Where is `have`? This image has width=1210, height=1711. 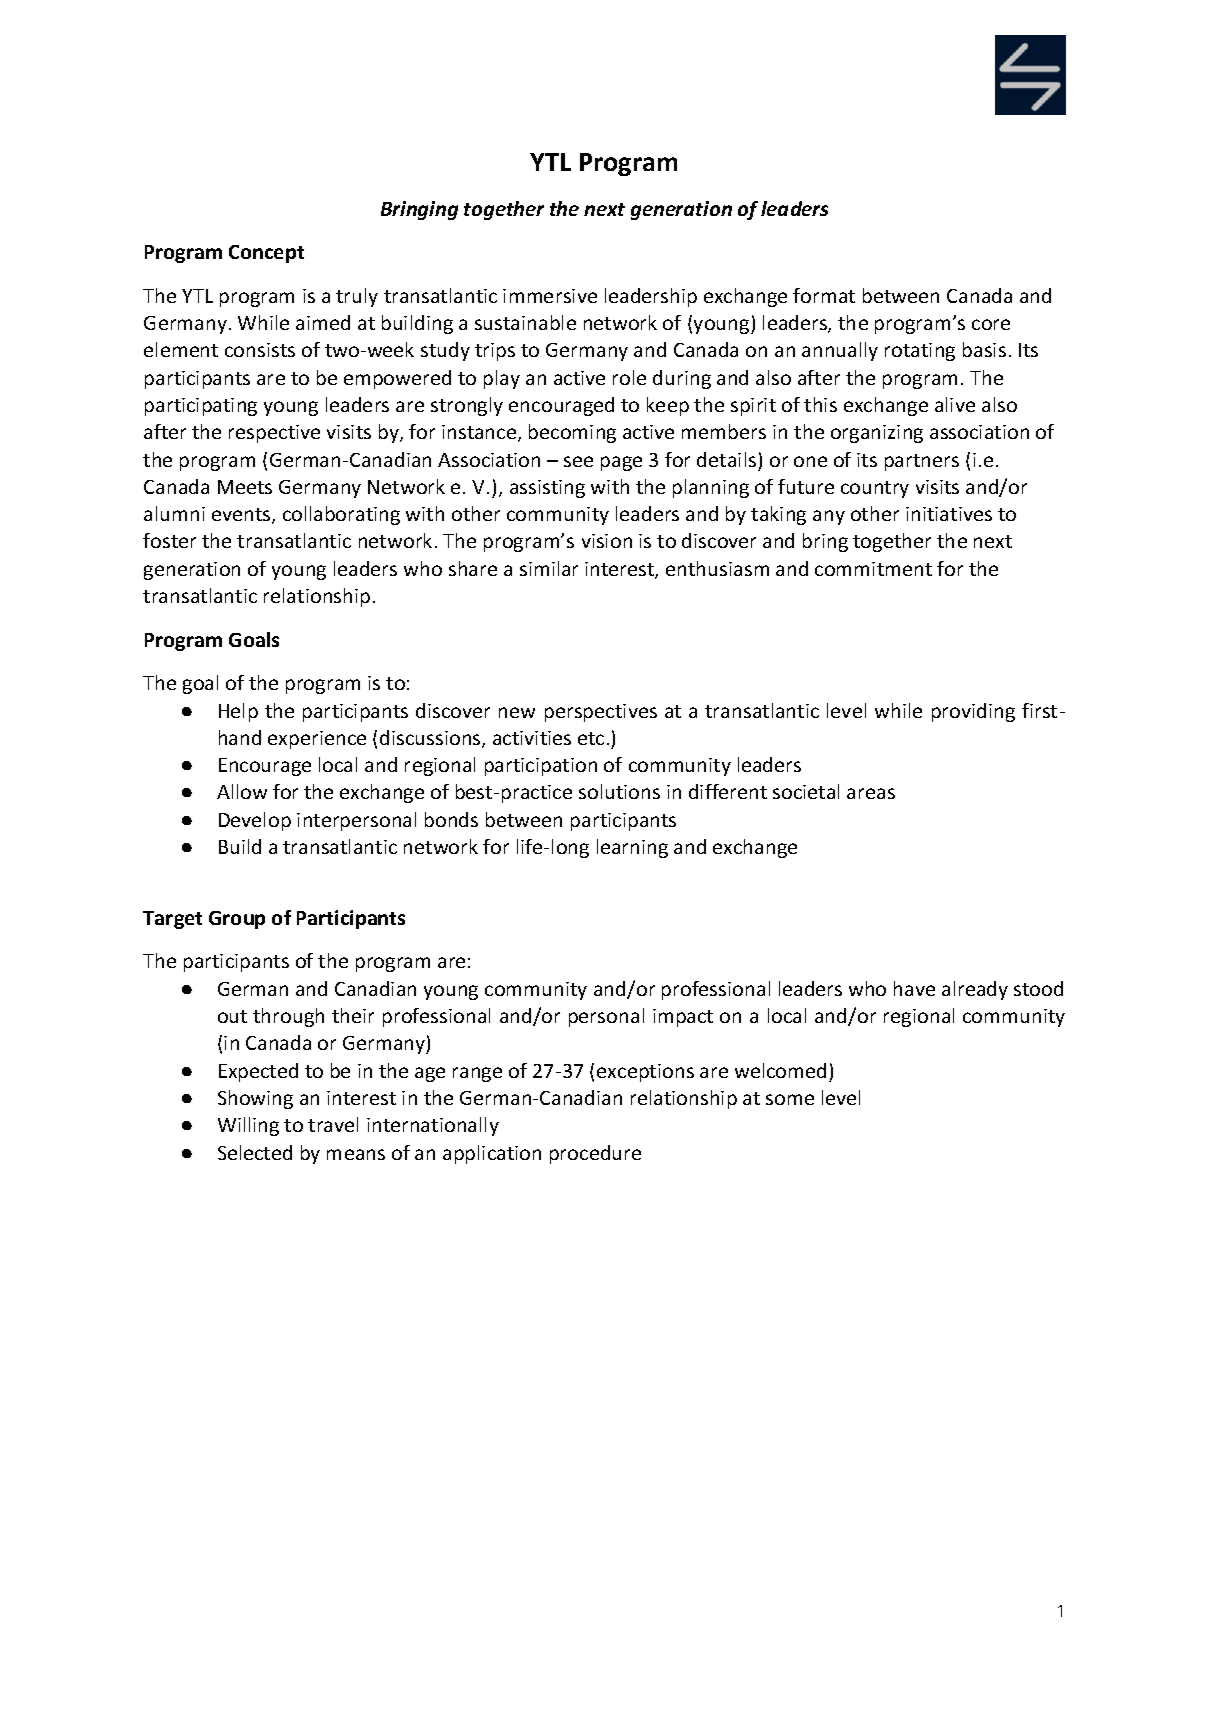
have is located at coordinates (914, 988).
